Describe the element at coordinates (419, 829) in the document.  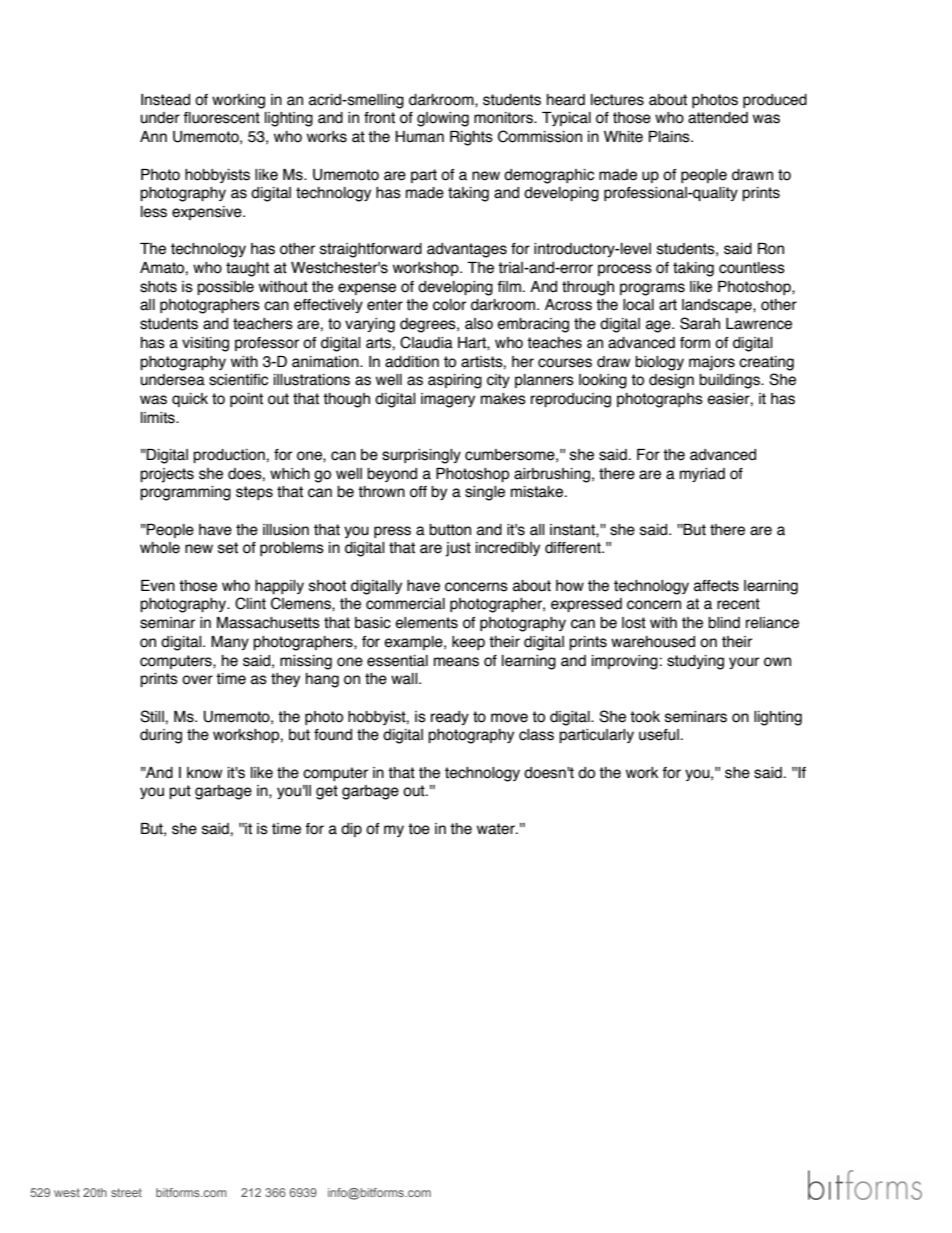
I see `toe` at that location.
